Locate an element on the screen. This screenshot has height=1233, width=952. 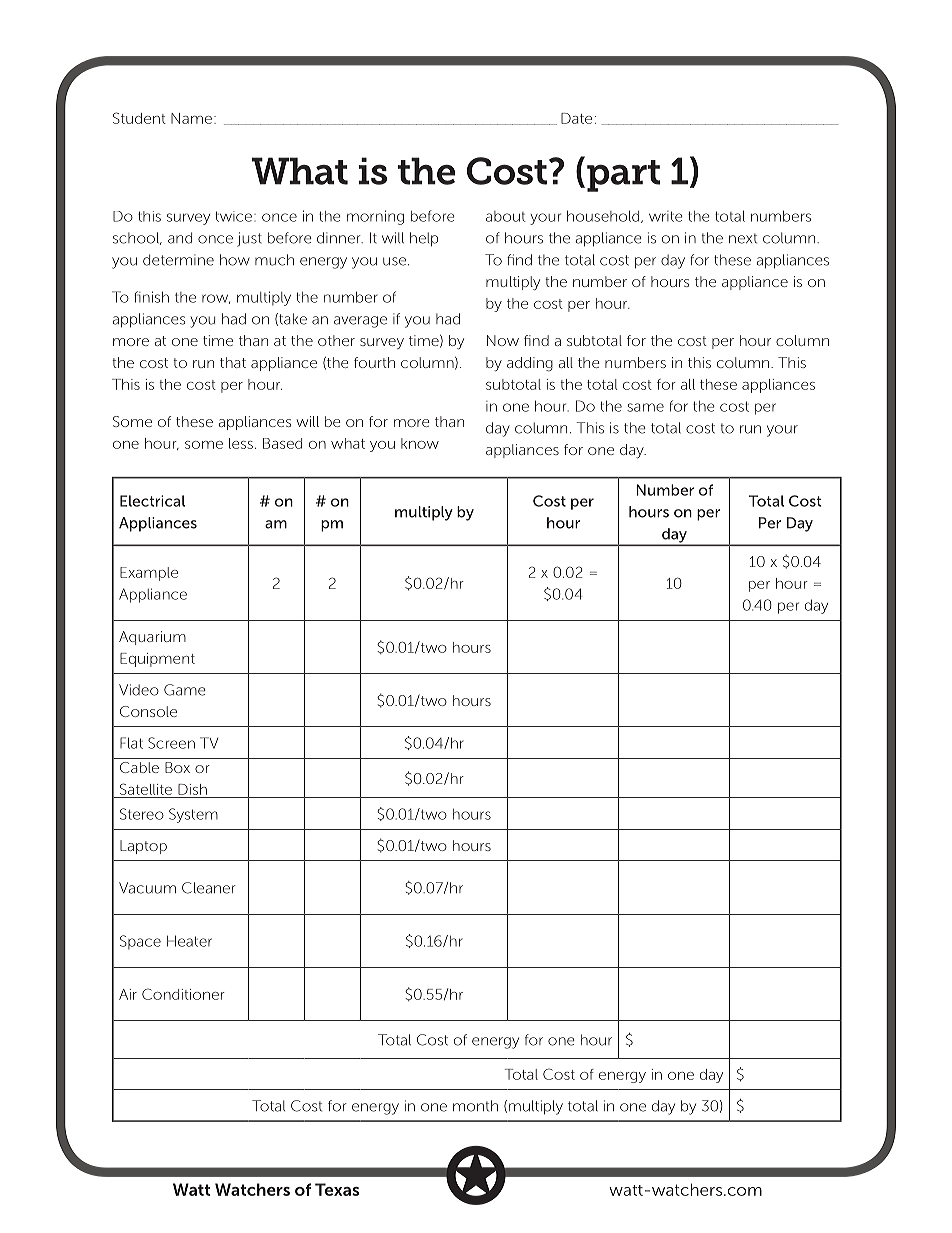
same is located at coordinates (645, 407).
